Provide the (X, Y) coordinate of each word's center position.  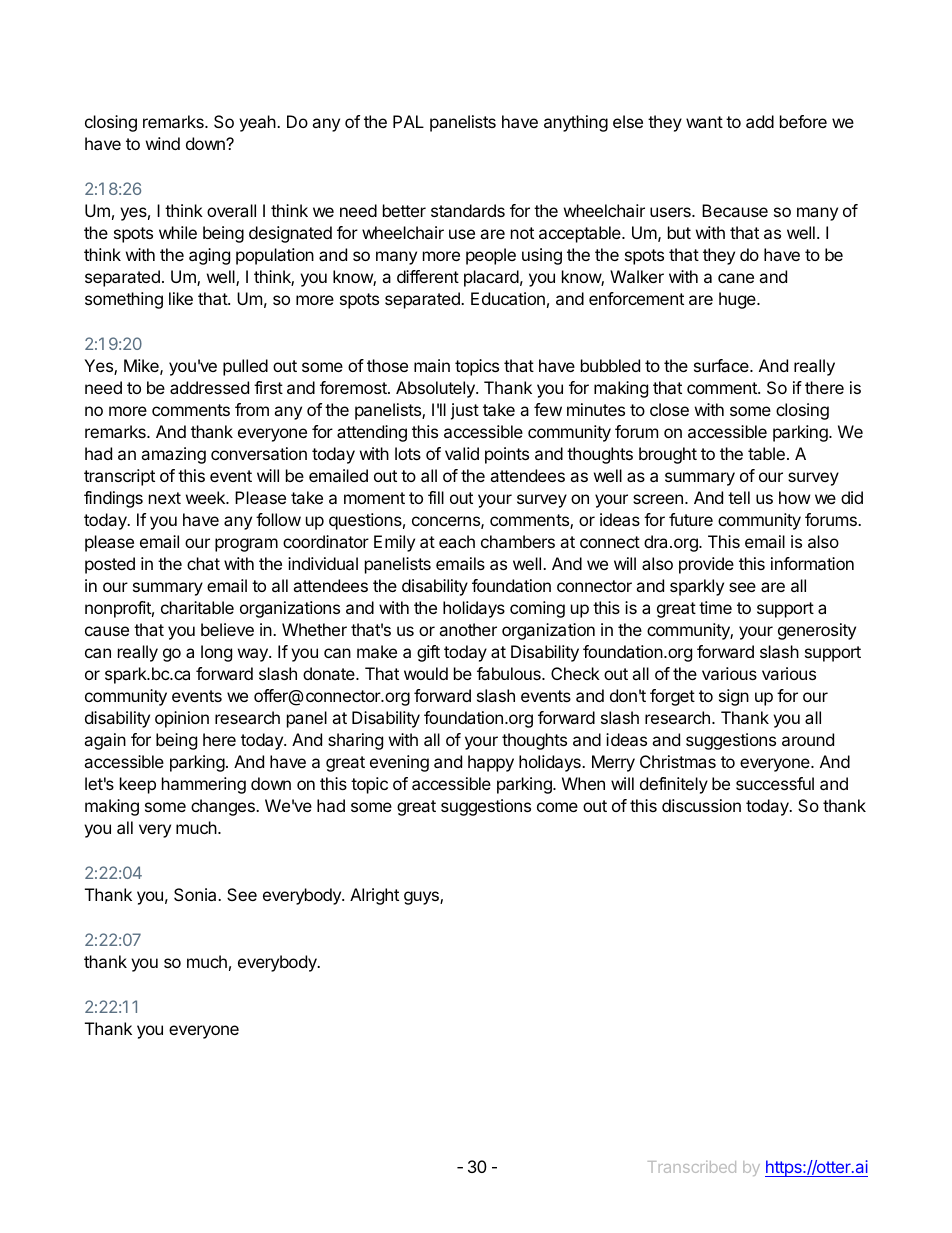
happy (491, 763)
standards (468, 210)
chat (203, 563)
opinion (182, 719)
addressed (209, 387)
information (812, 563)
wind (163, 143)
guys (422, 898)
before (803, 121)
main (432, 365)
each (457, 541)
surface (722, 365)
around (808, 739)
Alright (374, 896)
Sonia (196, 894)
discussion (701, 805)
